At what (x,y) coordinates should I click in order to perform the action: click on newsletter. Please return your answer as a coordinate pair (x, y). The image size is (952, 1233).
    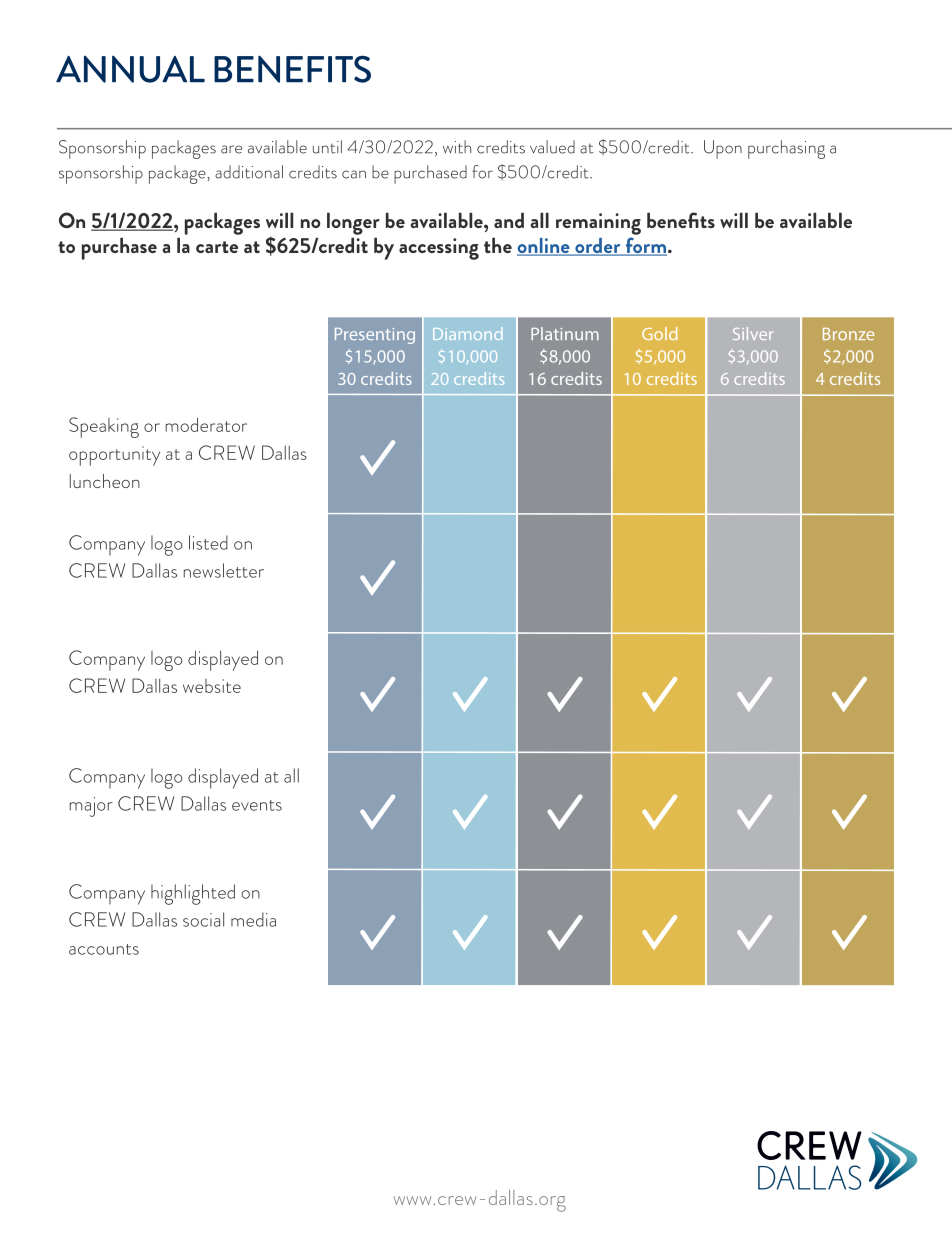
    Looking at the image, I should click on (224, 570).
